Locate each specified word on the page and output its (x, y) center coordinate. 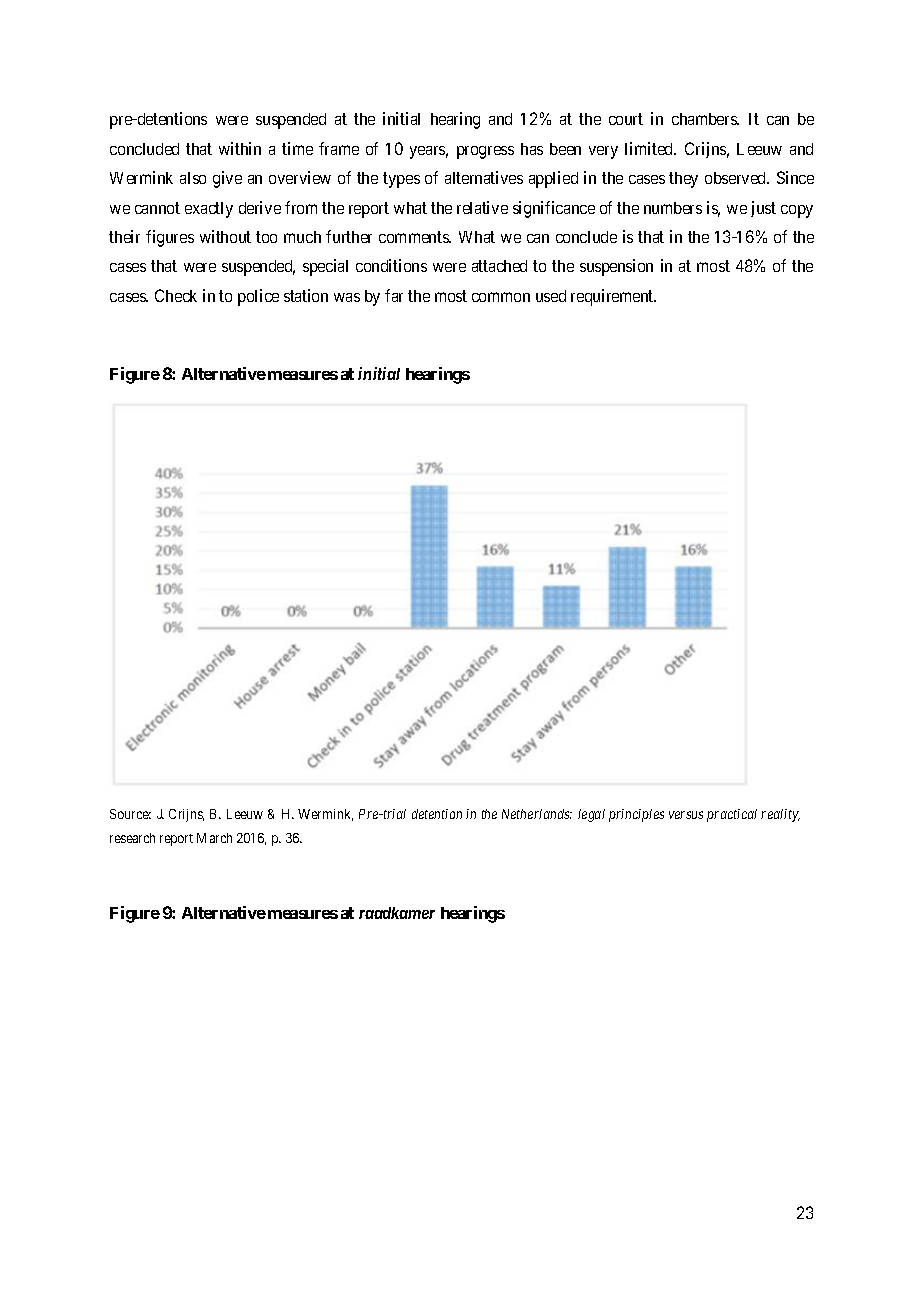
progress (485, 152)
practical (732, 815)
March (214, 838)
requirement (613, 297)
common (501, 297)
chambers (705, 119)
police (258, 297)
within (240, 148)
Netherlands (537, 814)
